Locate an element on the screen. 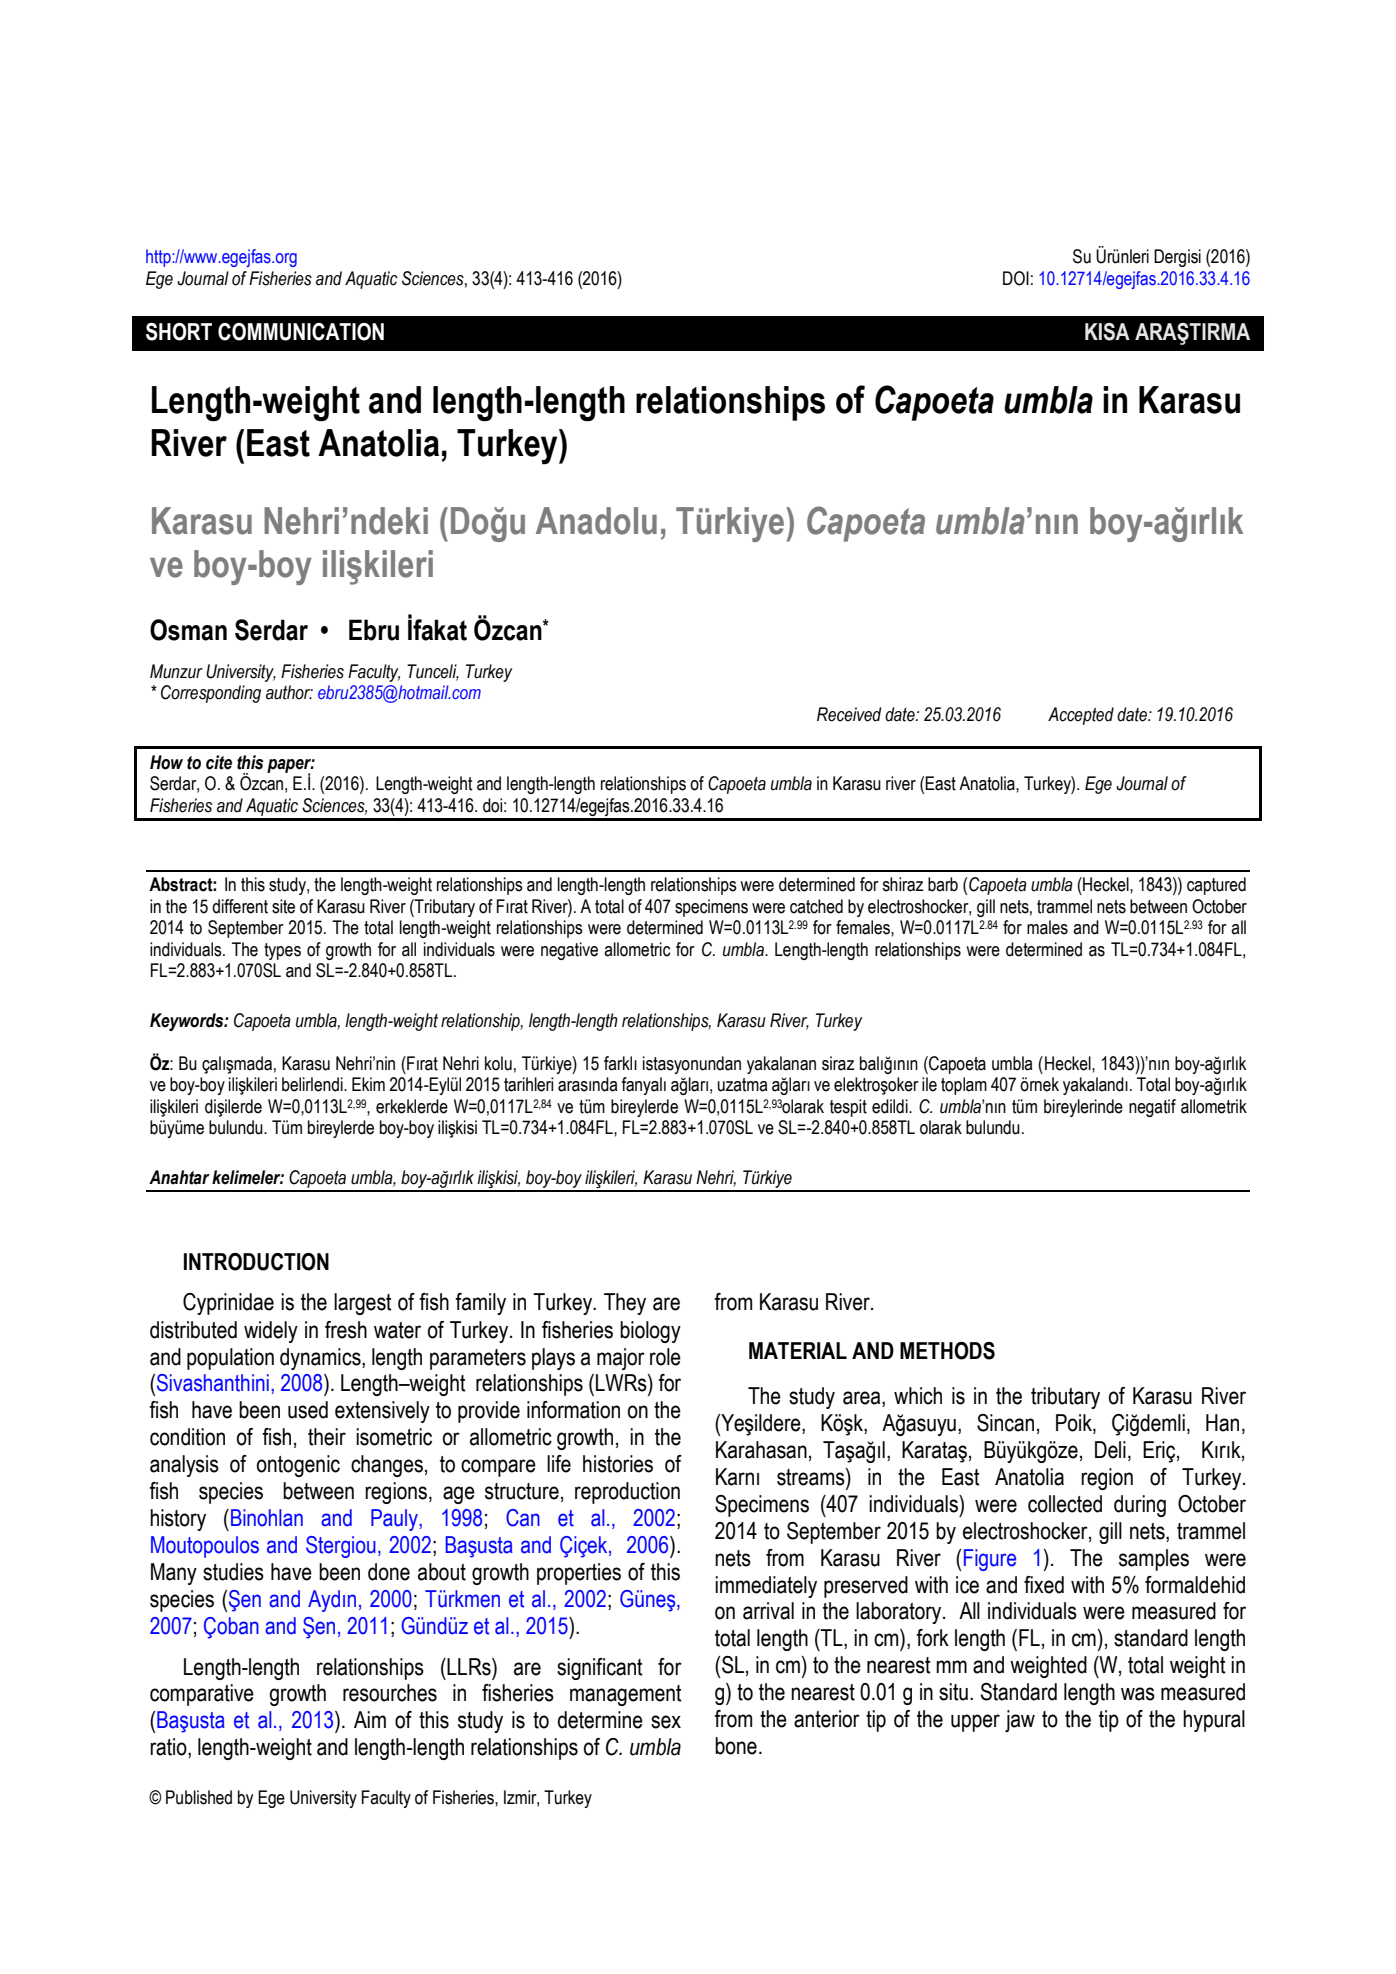 Image resolution: width=1396 pixels, height=1974 pixels. jaw is located at coordinates (1020, 1721).
